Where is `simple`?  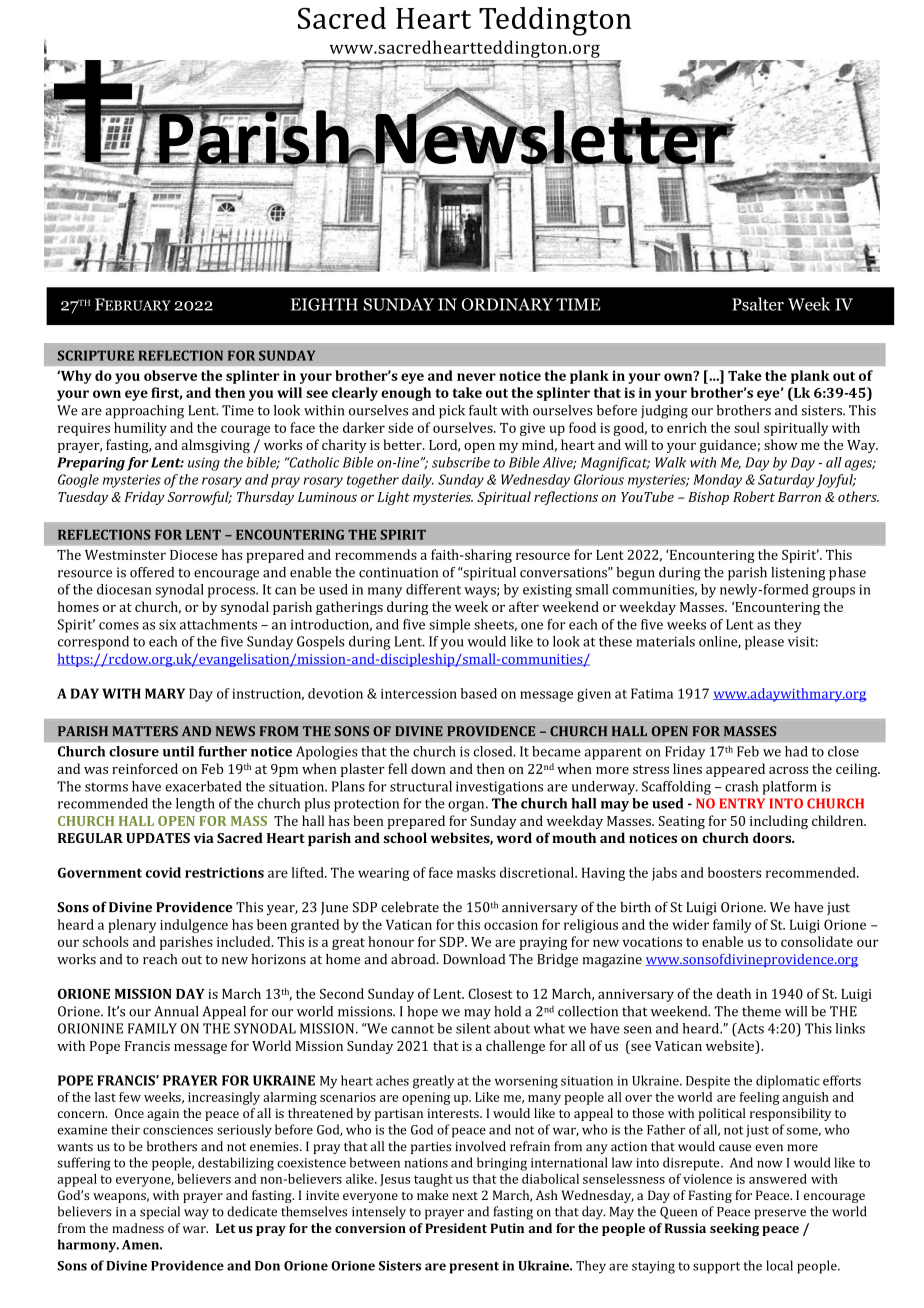
simple is located at coordinates (449, 626).
